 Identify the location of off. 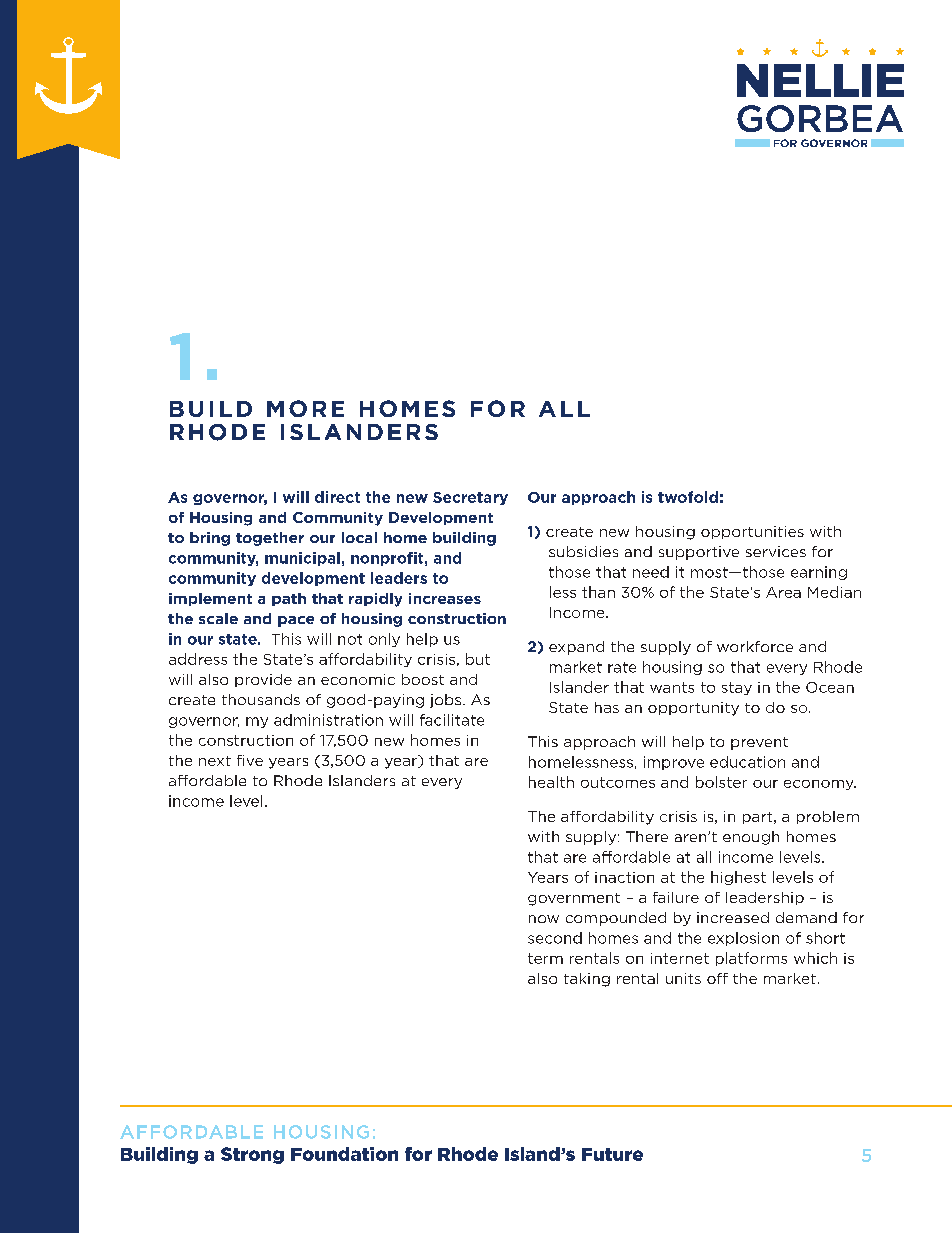
(717, 978).
